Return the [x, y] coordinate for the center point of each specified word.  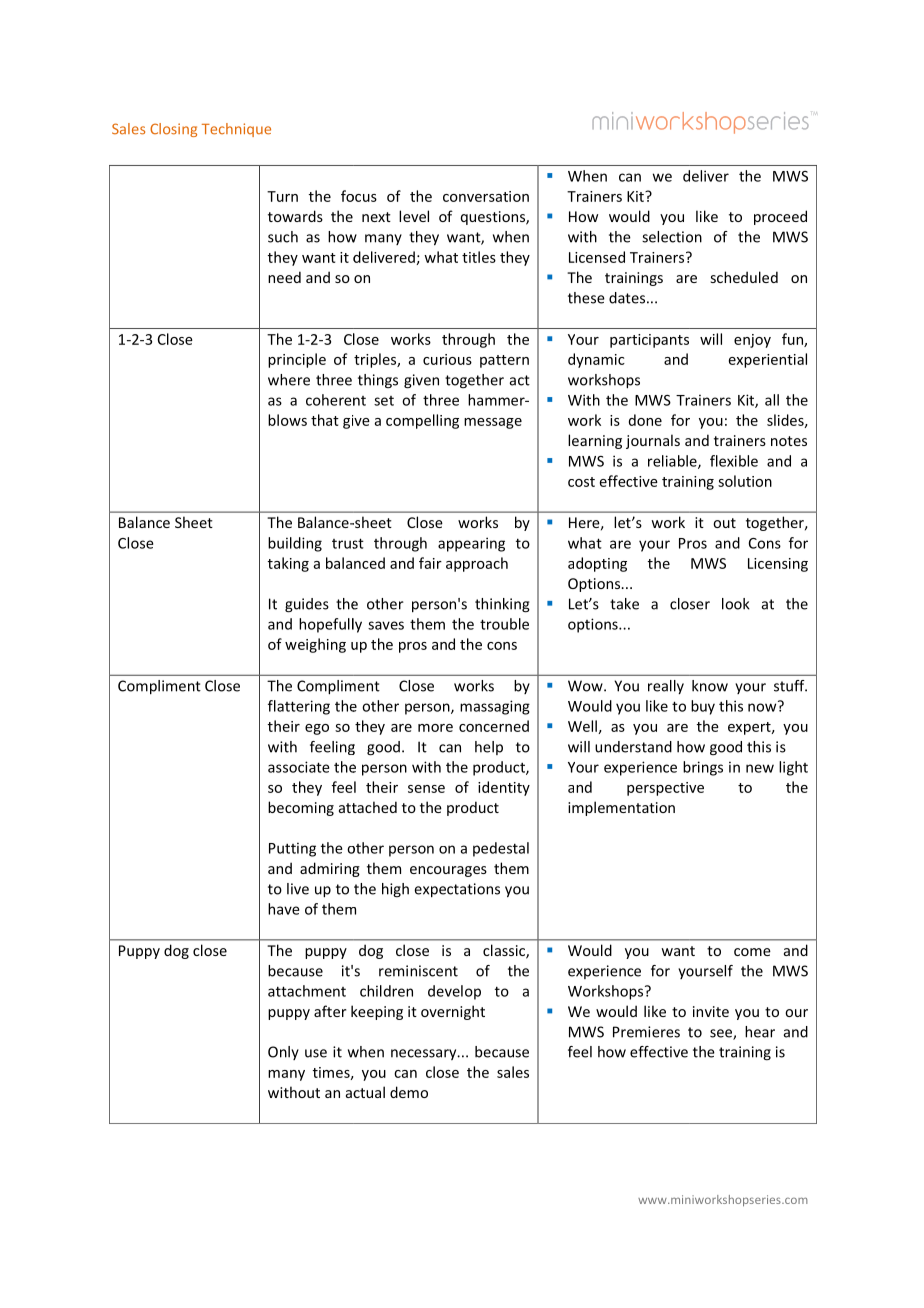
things [378, 381]
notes [789, 441]
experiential [768, 360]
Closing [173, 130]
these [586, 298]
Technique [236, 130]
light [793, 768]
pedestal [501, 849]
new [760, 768]
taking [288, 564]
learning [595, 441]
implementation [621, 808]
